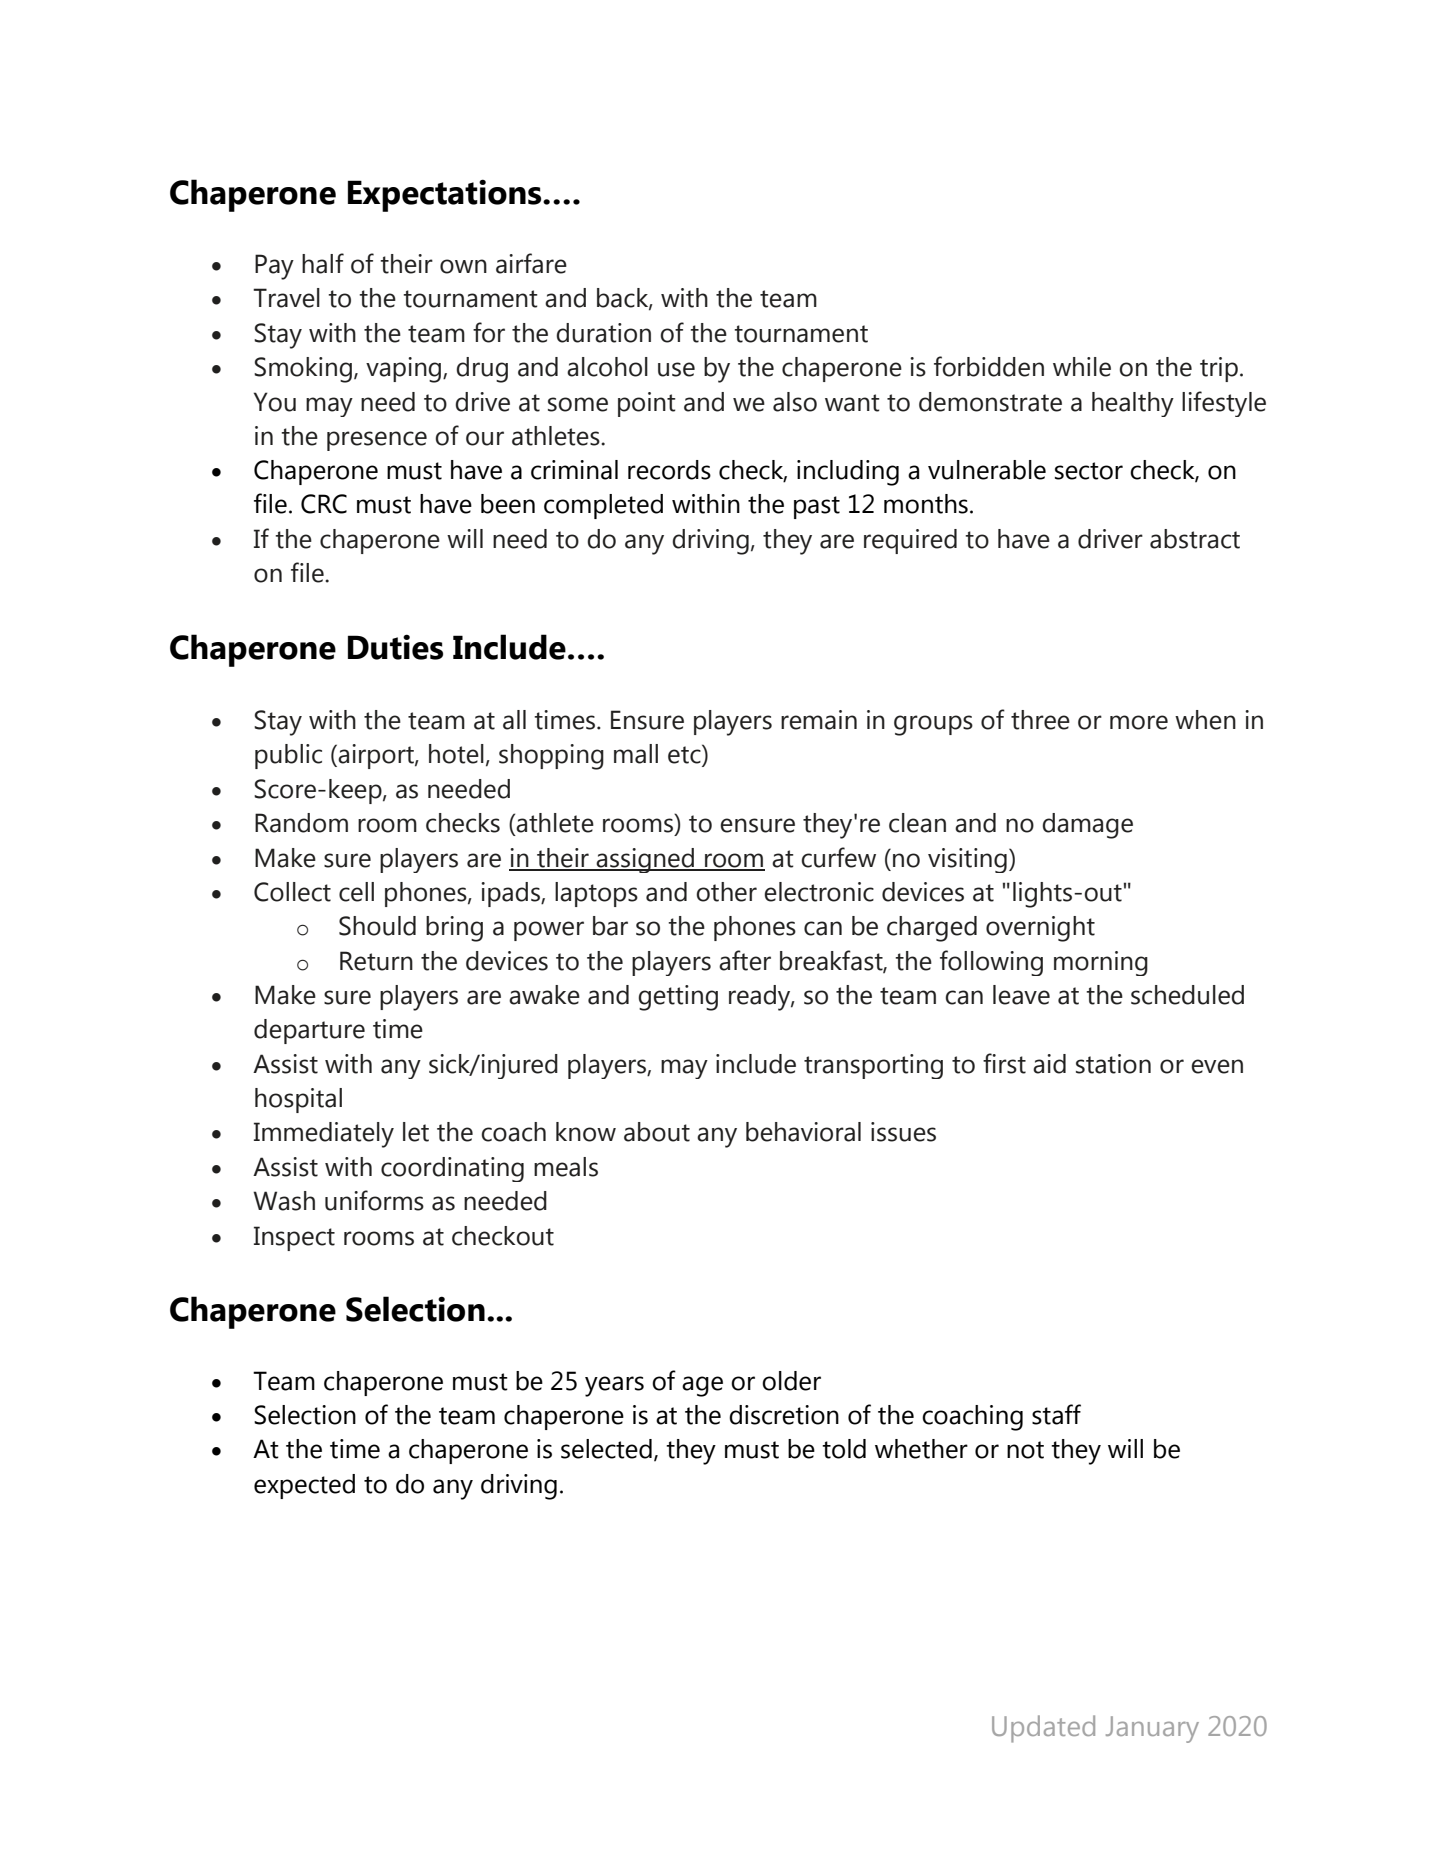 This screenshot has width=1437, height=1860. What do you see at coordinates (676, 369) in the screenshot?
I see `use` at bounding box center [676, 369].
